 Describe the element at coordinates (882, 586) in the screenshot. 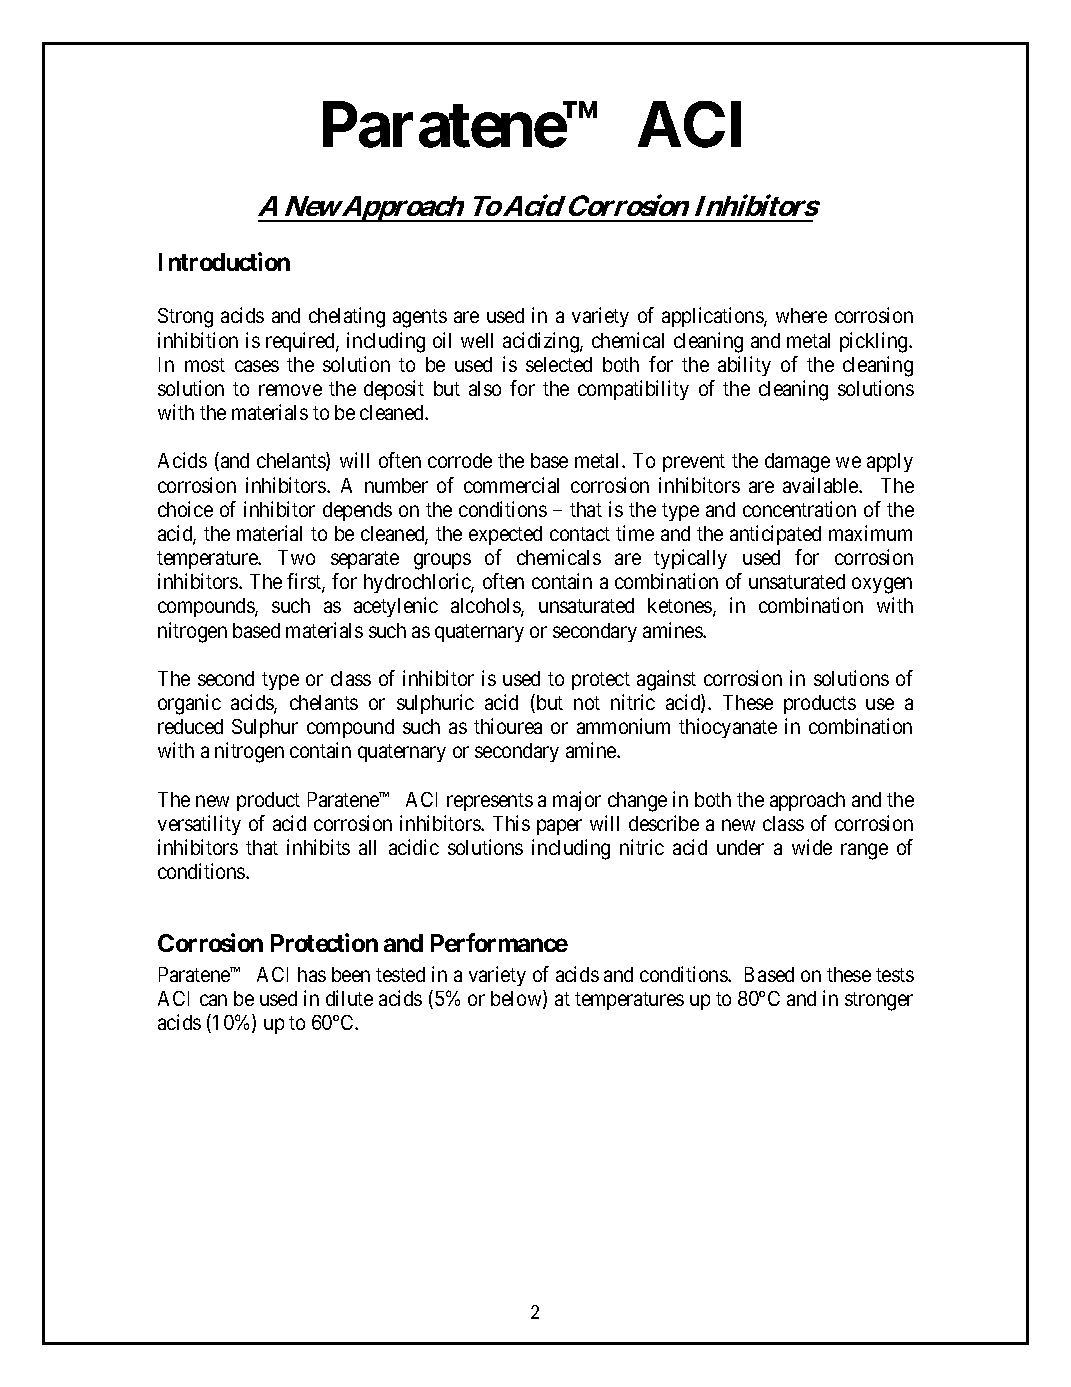

I see `oxygen` at that location.
